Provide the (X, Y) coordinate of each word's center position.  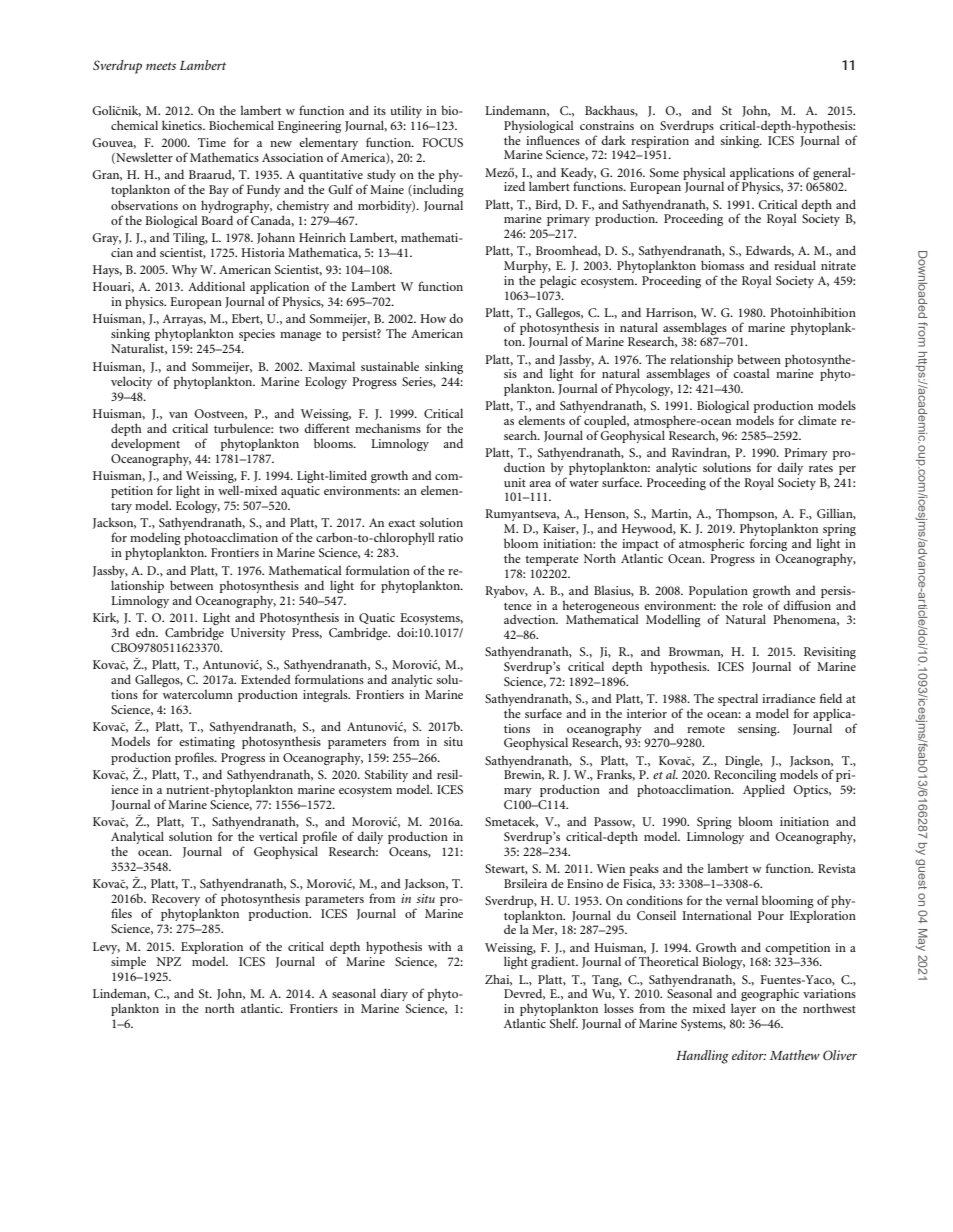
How (433, 318)
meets (161, 66)
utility (406, 111)
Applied (764, 790)
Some (664, 172)
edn (147, 632)
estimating (207, 743)
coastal (751, 373)
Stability (386, 775)
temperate (552, 561)
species (257, 335)
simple (128, 963)
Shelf (564, 1023)
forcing (768, 544)
